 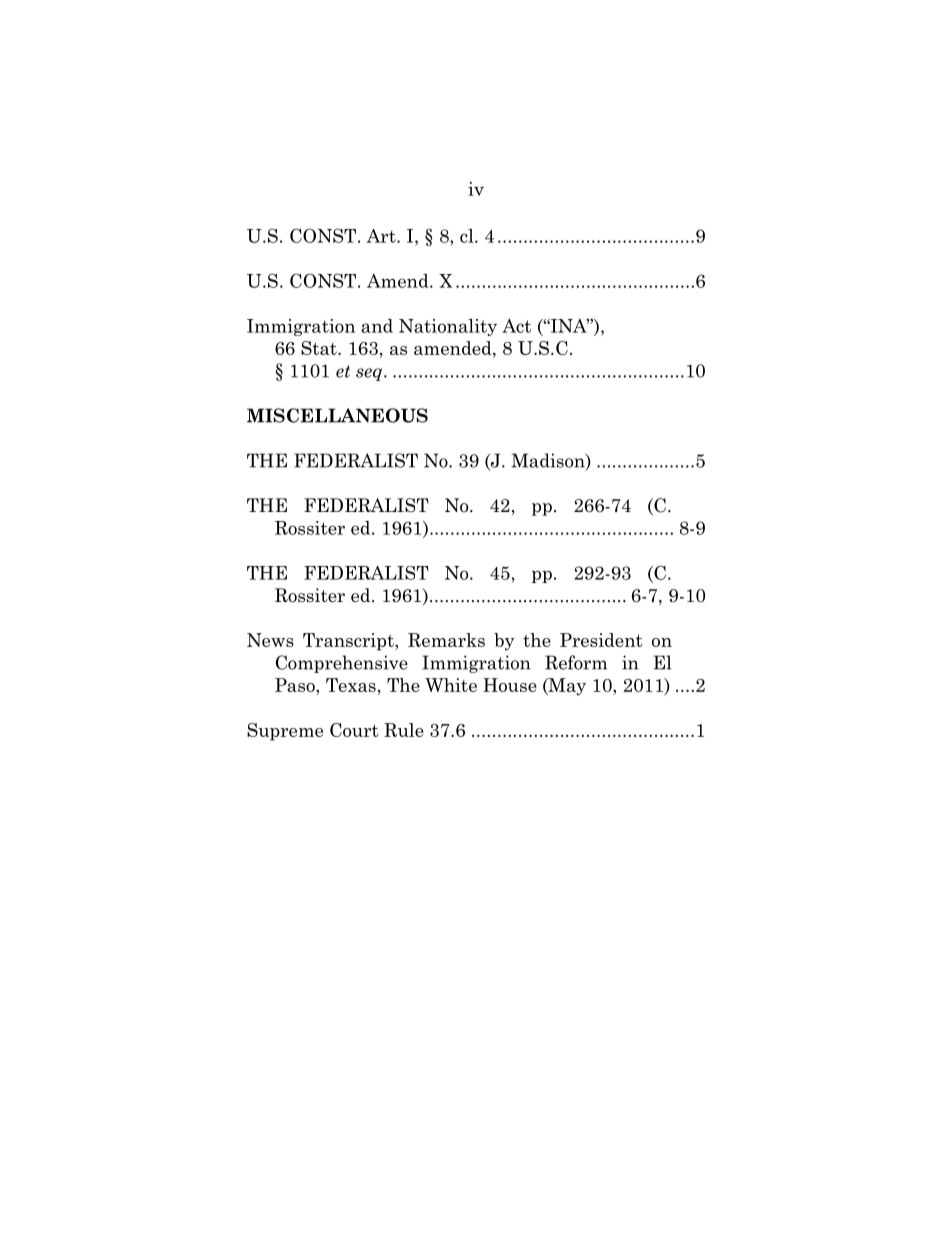 What do you see at coordinates (377, 326) in the image?
I see `and` at bounding box center [377, 326].
